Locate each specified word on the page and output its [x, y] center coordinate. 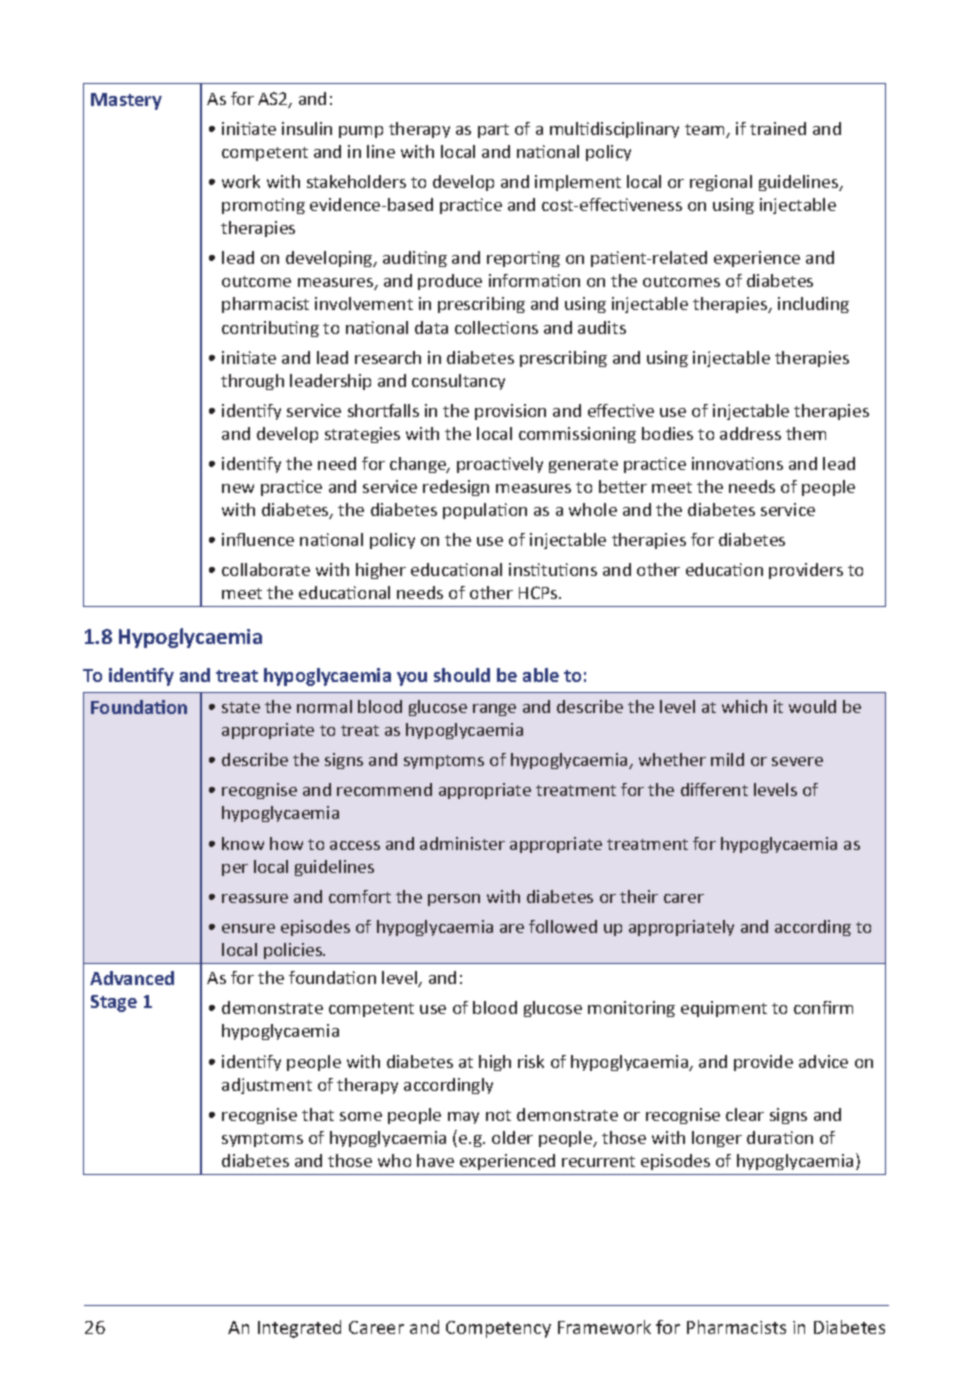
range [494, 710]
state [241, 707]
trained [778, 128]
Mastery [126, 101]
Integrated [299, 1329]
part [493, 131]
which [744, 706]
